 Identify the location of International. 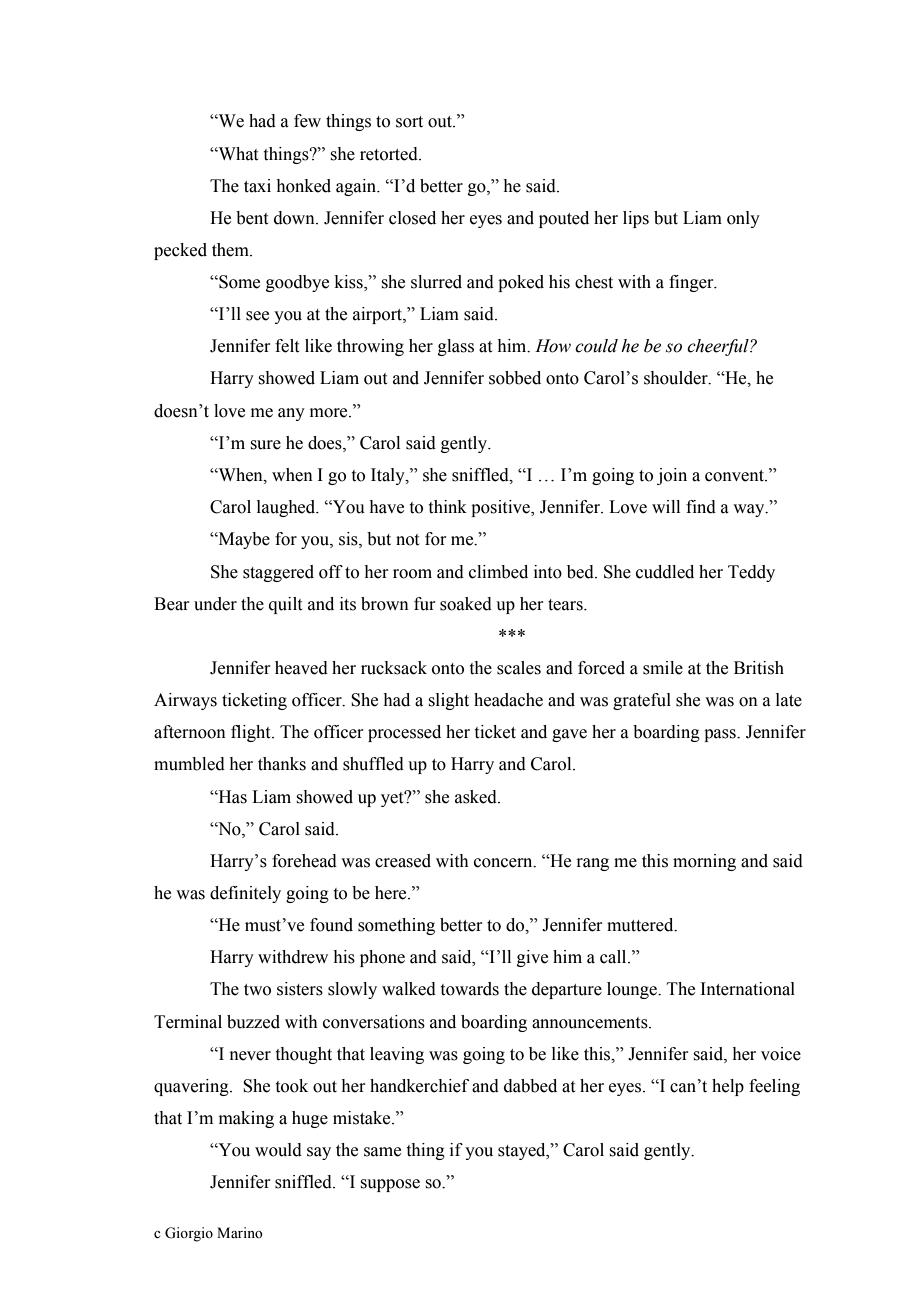
(747, 989).
